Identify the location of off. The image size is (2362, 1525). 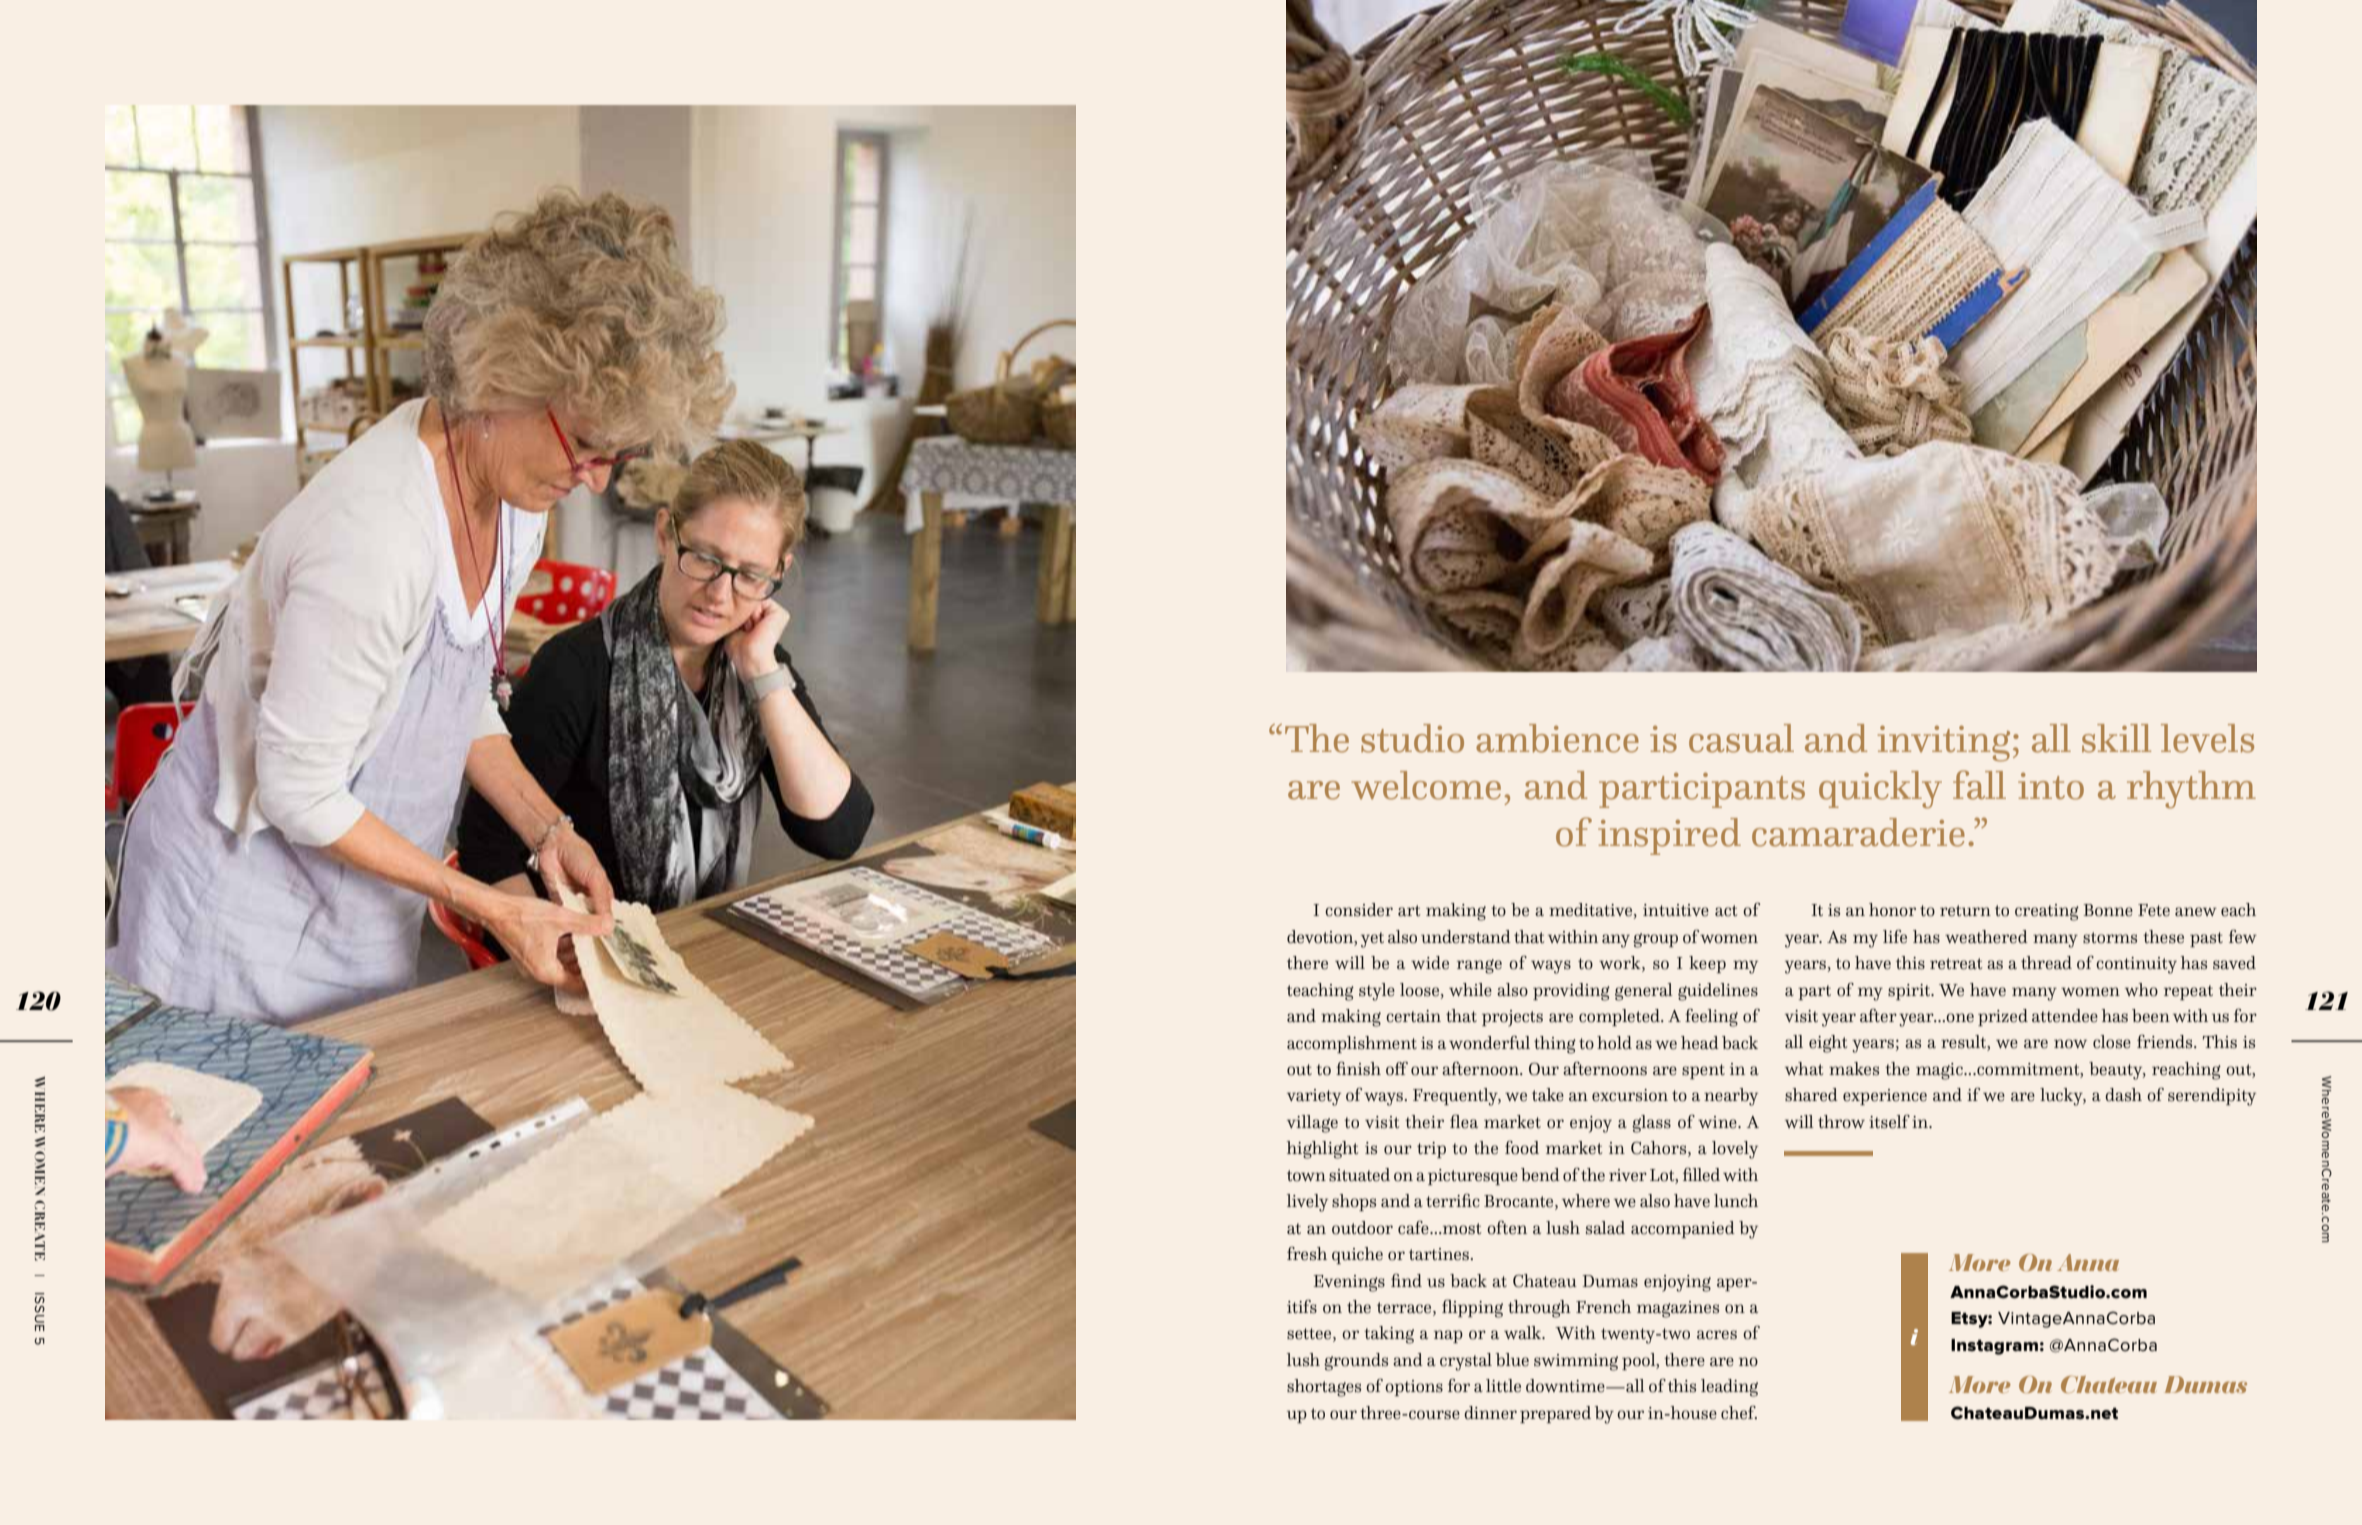
(1397, 1068).
